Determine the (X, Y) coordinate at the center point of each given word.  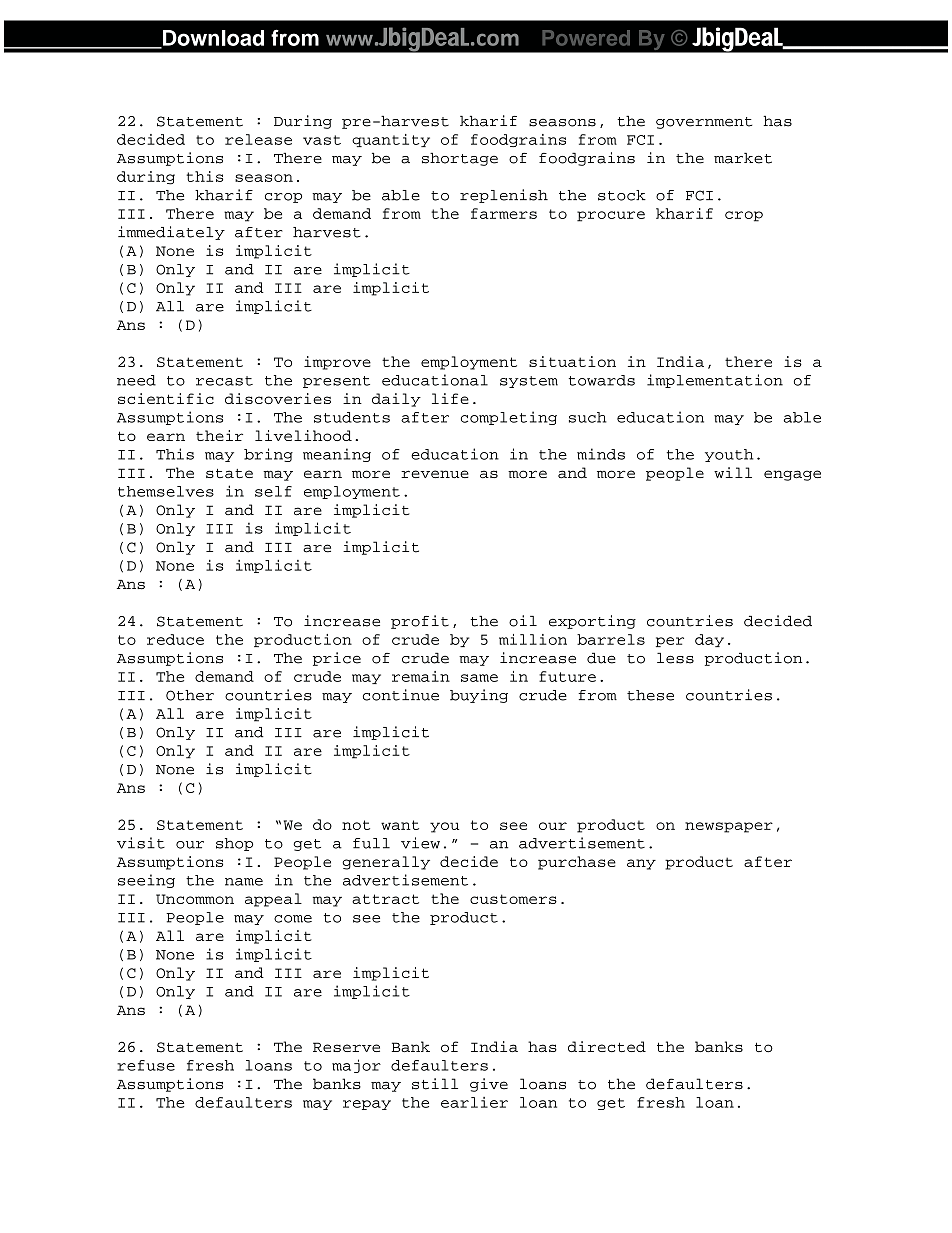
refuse (146, 1065)
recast (224, 381)
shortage (460, 159)
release (258, 139)
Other (190, 695)
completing (509, 418)
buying (479, 696)
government (704, 123)
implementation (715, 381)
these (650, 695)
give (489, 1085)
